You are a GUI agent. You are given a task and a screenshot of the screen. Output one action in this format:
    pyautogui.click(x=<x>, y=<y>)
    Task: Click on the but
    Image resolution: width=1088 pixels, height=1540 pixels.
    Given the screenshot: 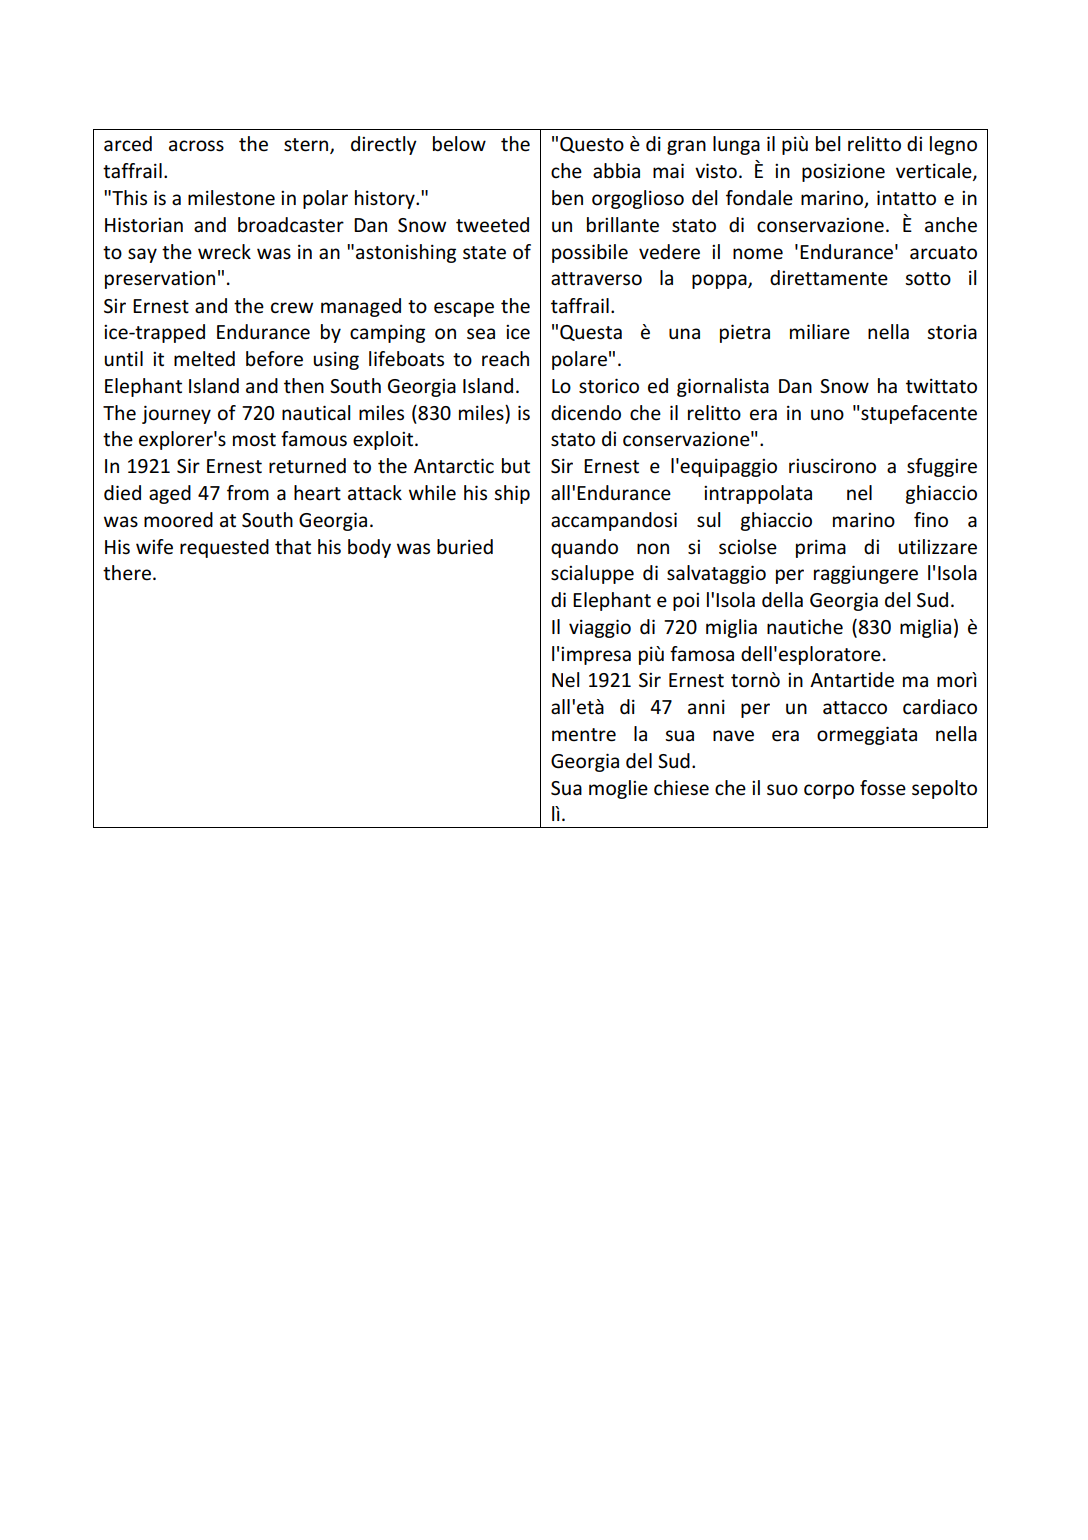 What is the action you would take?
    pyautogui.click(x=516, y=466)
